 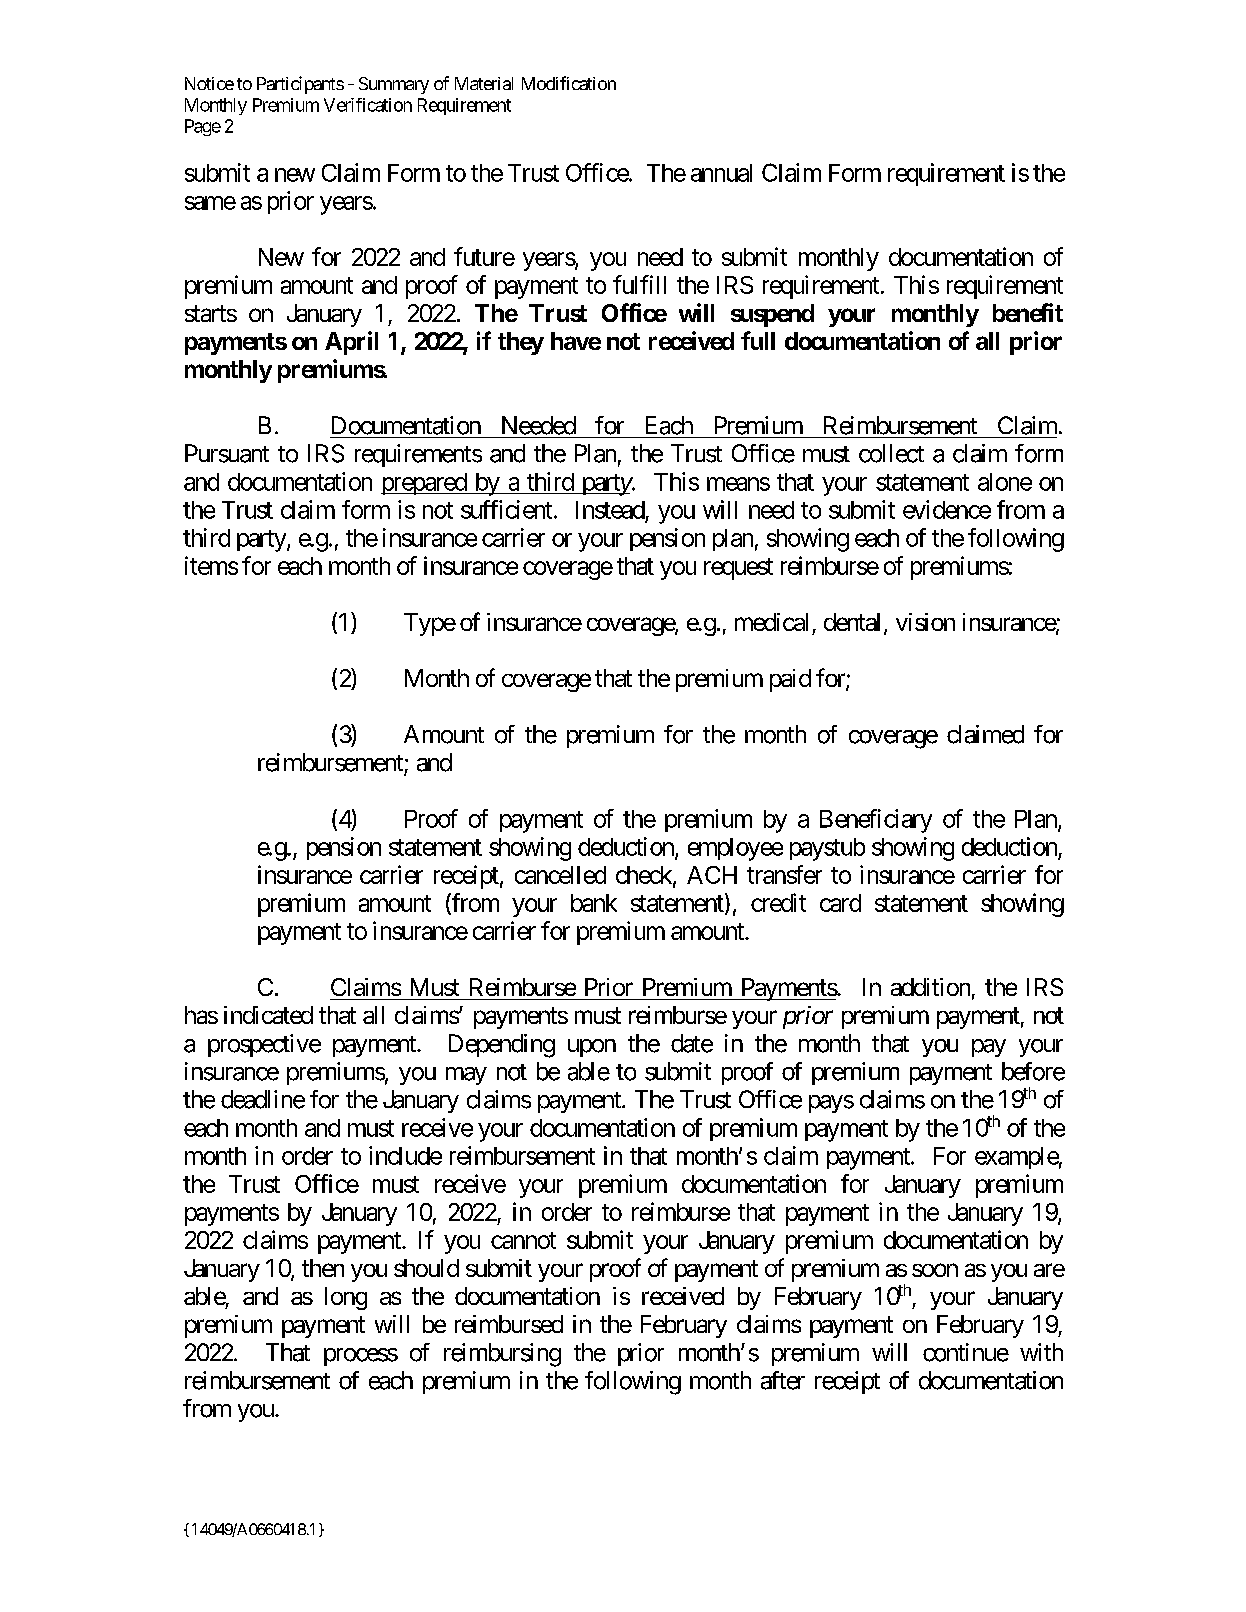 What do you see at coordinates (368, 105) in the page?
I see `Verification` at bounding box center [368, 105].
